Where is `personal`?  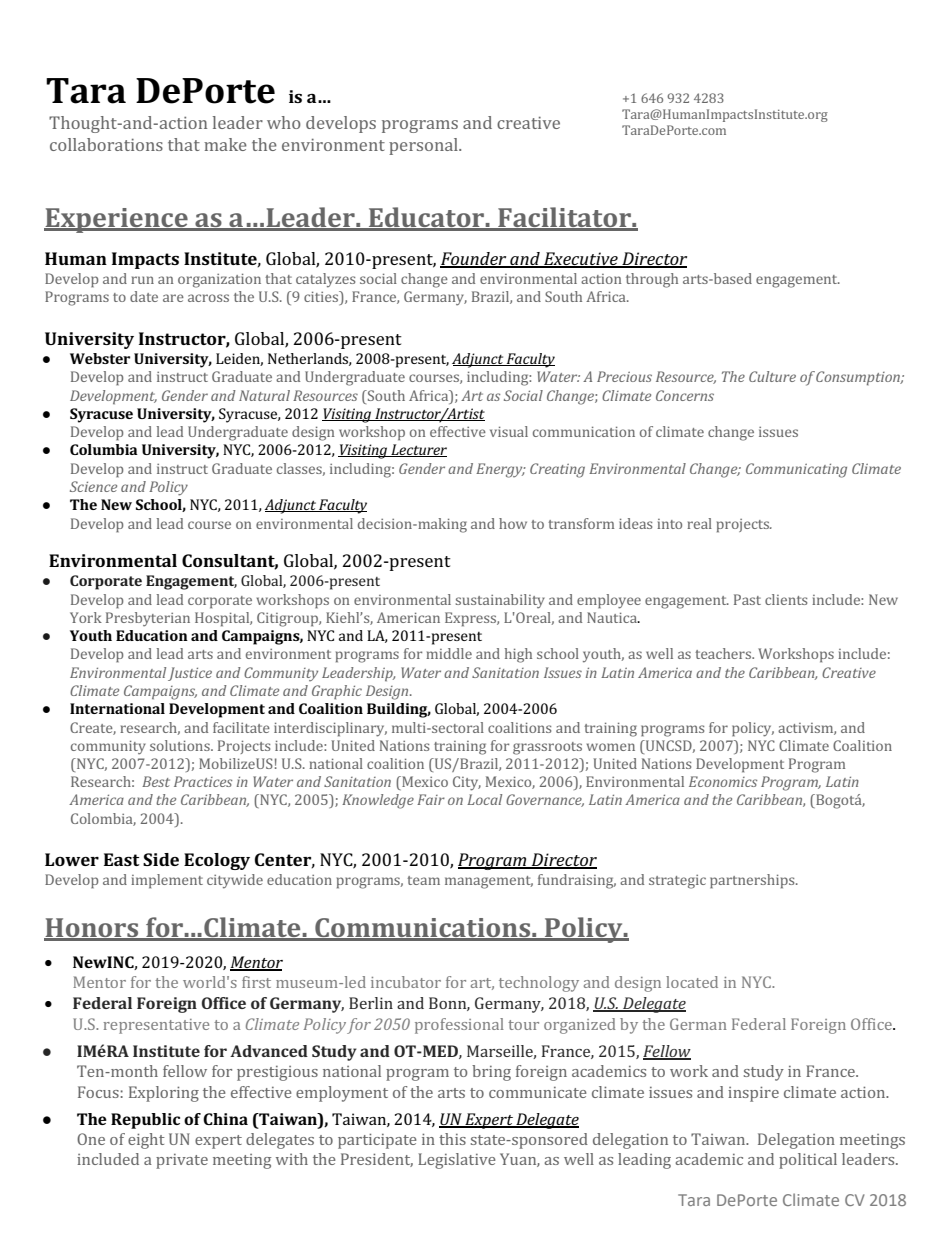 personal is located at coordinates (424, 146).
